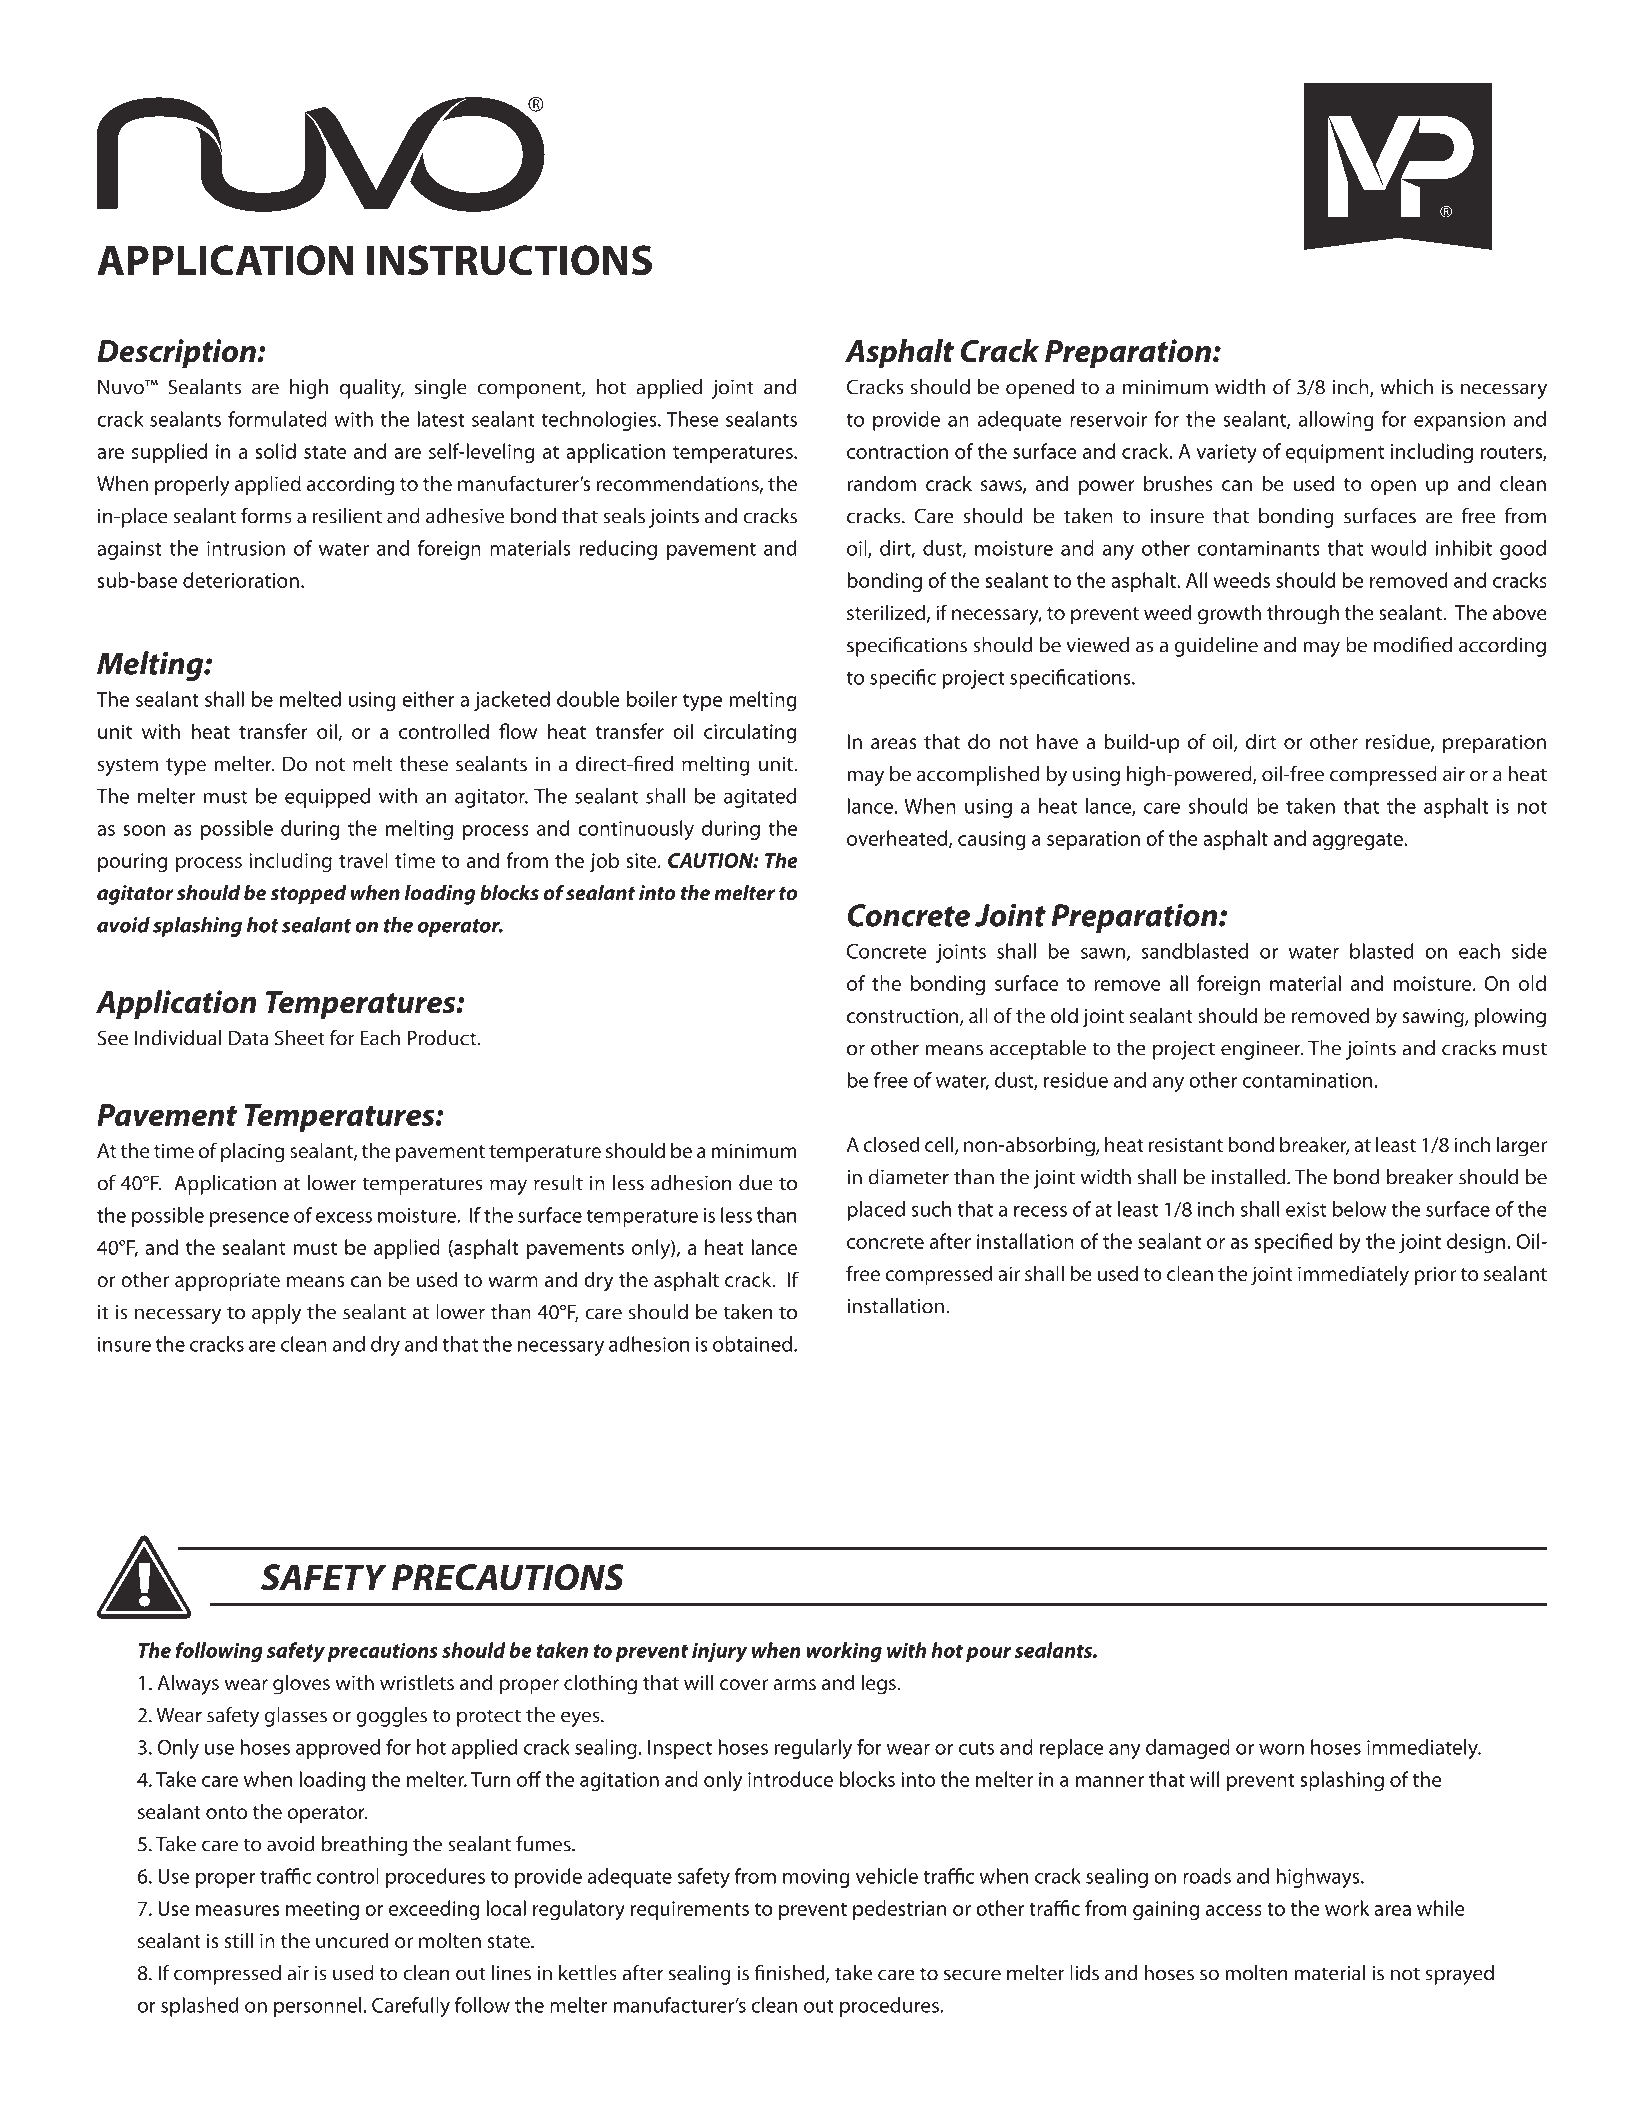  Describe the element at coordinates (177, 354) in the document. I see `Description` at that location.
